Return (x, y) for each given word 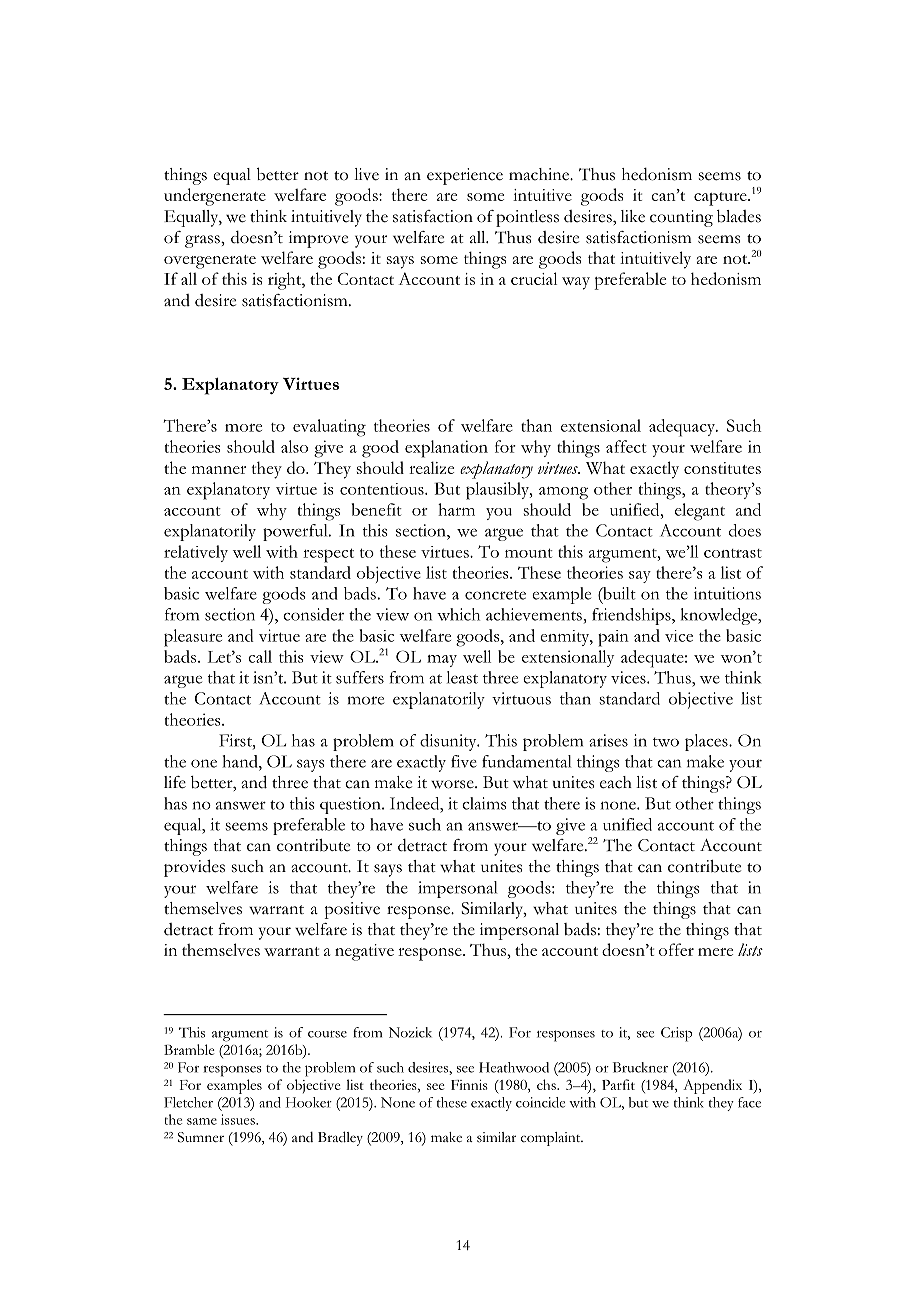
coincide (540, 1102)
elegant (700, 512)
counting (681, 218)
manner (219, 470)
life (175, 782)
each (616, 782)
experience (465, 176)
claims (484, 803)
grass (203, 241)
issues (239, 1119)
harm (456, 509)
